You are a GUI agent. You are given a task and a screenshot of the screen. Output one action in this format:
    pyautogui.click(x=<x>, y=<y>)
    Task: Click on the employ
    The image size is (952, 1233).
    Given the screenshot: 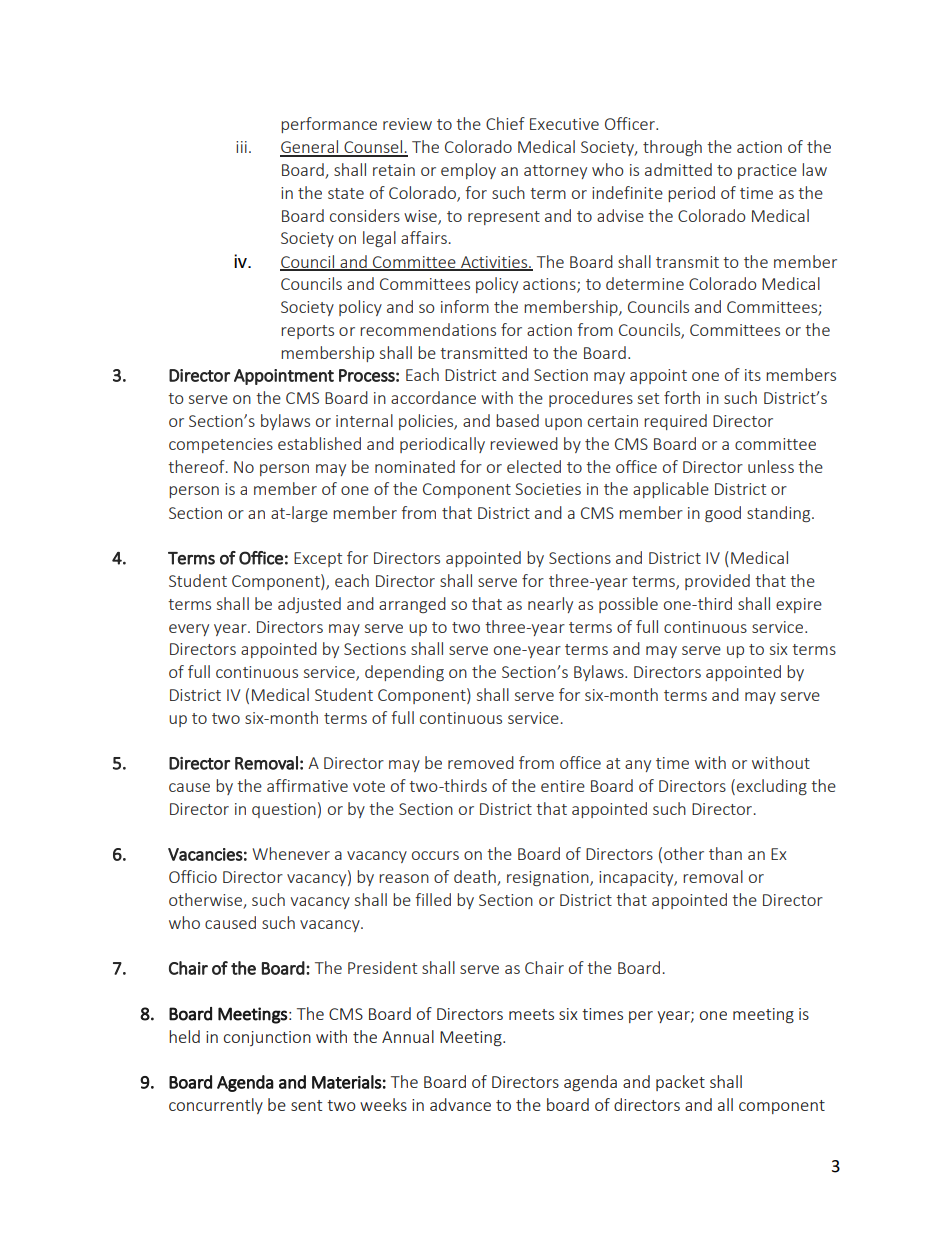 What is the action you would take?
    pyautogui.click(x=468, y=171)
